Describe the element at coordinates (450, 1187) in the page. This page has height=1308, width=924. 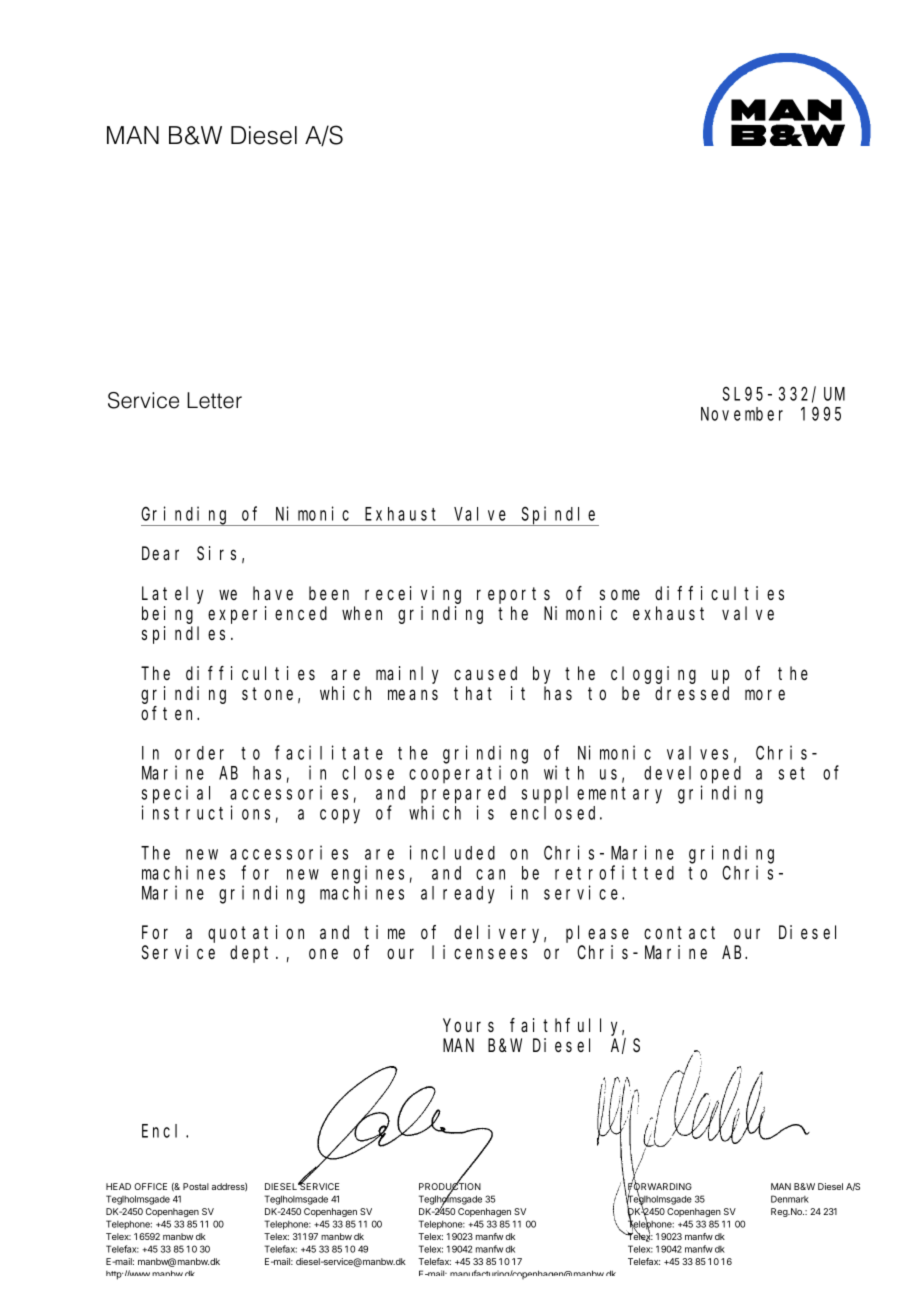
I see `PRODUCTION` at that location.
